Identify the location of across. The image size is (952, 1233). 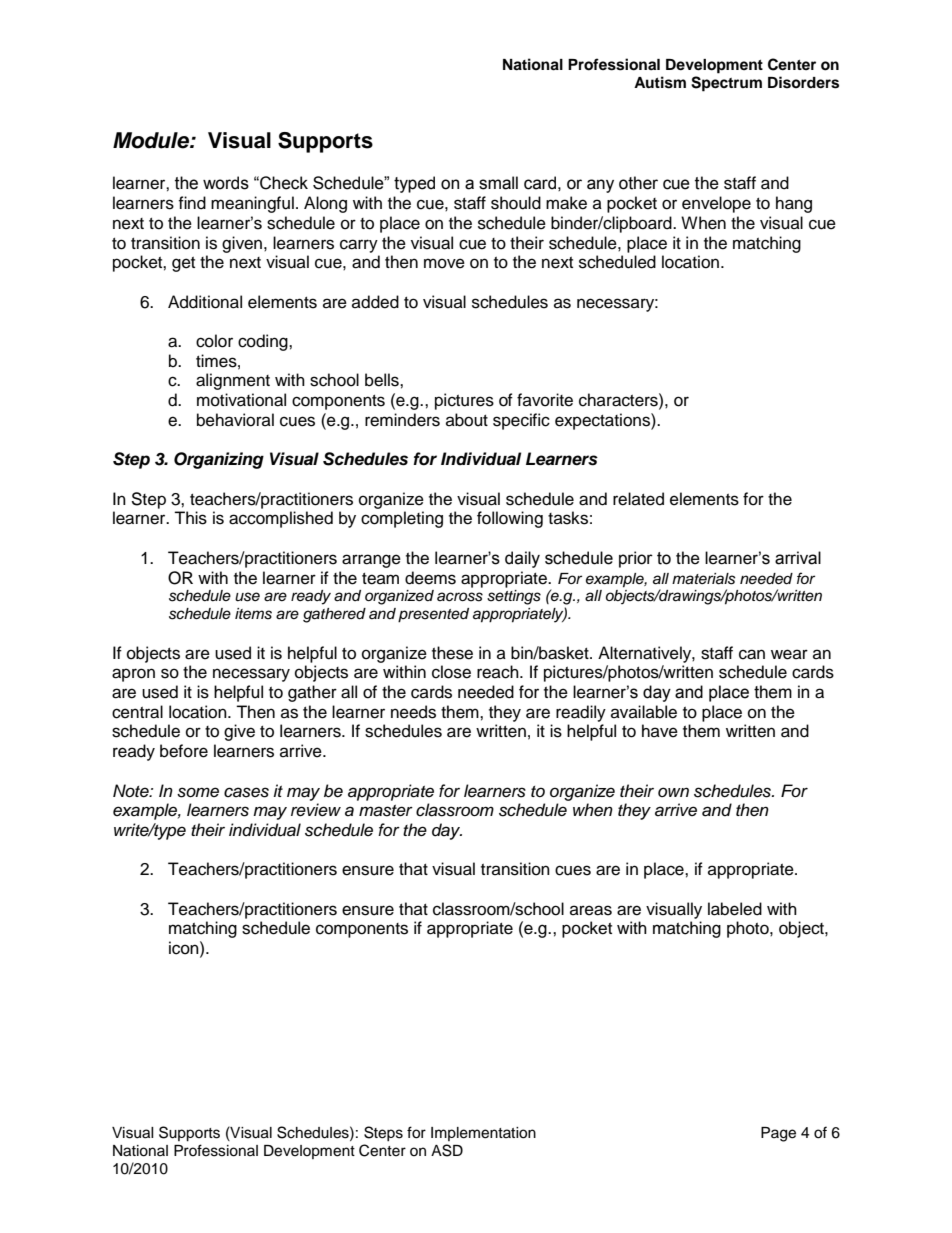
(460, 597).
